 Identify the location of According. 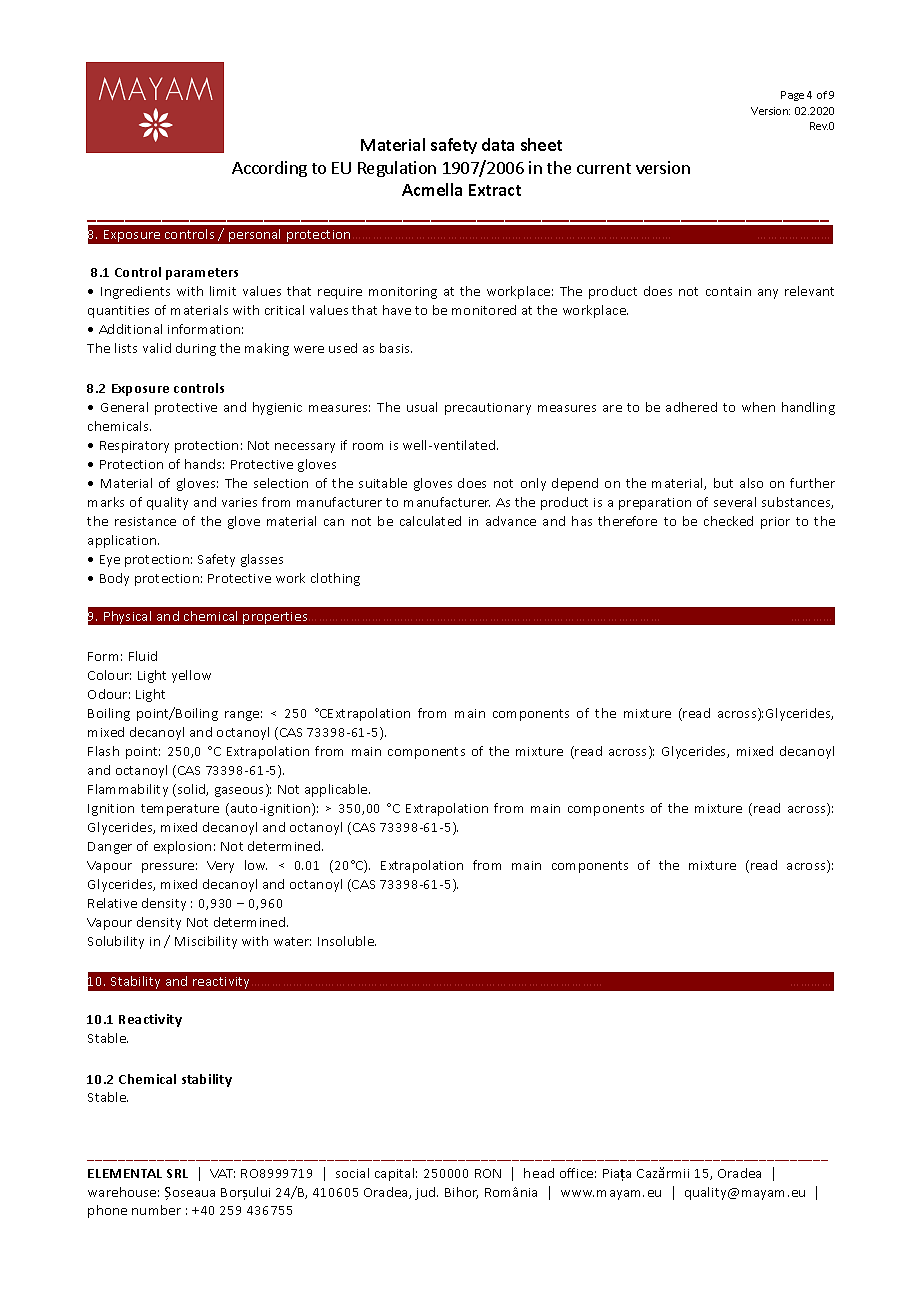
(269, 169).
